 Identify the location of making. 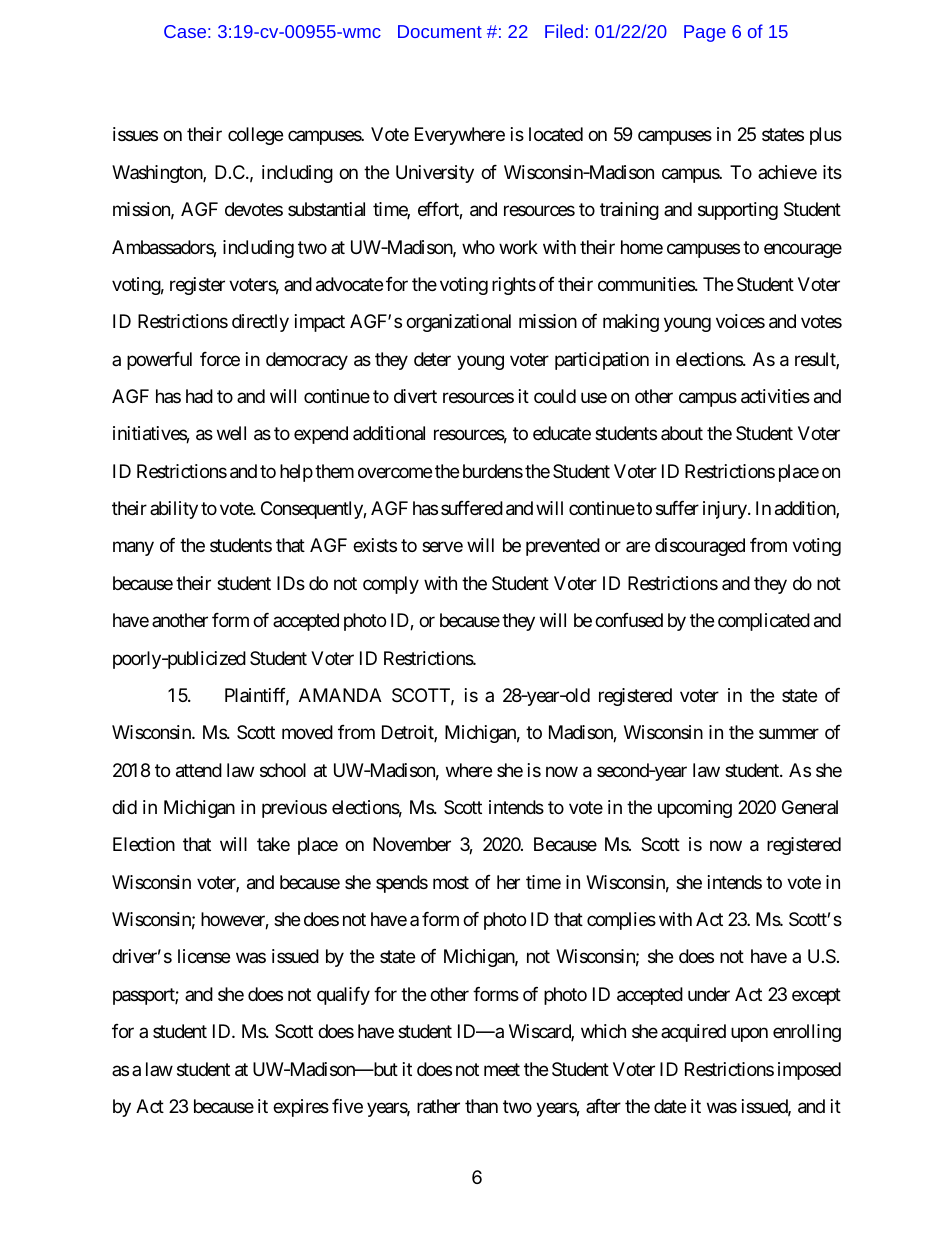
(631, 323).
